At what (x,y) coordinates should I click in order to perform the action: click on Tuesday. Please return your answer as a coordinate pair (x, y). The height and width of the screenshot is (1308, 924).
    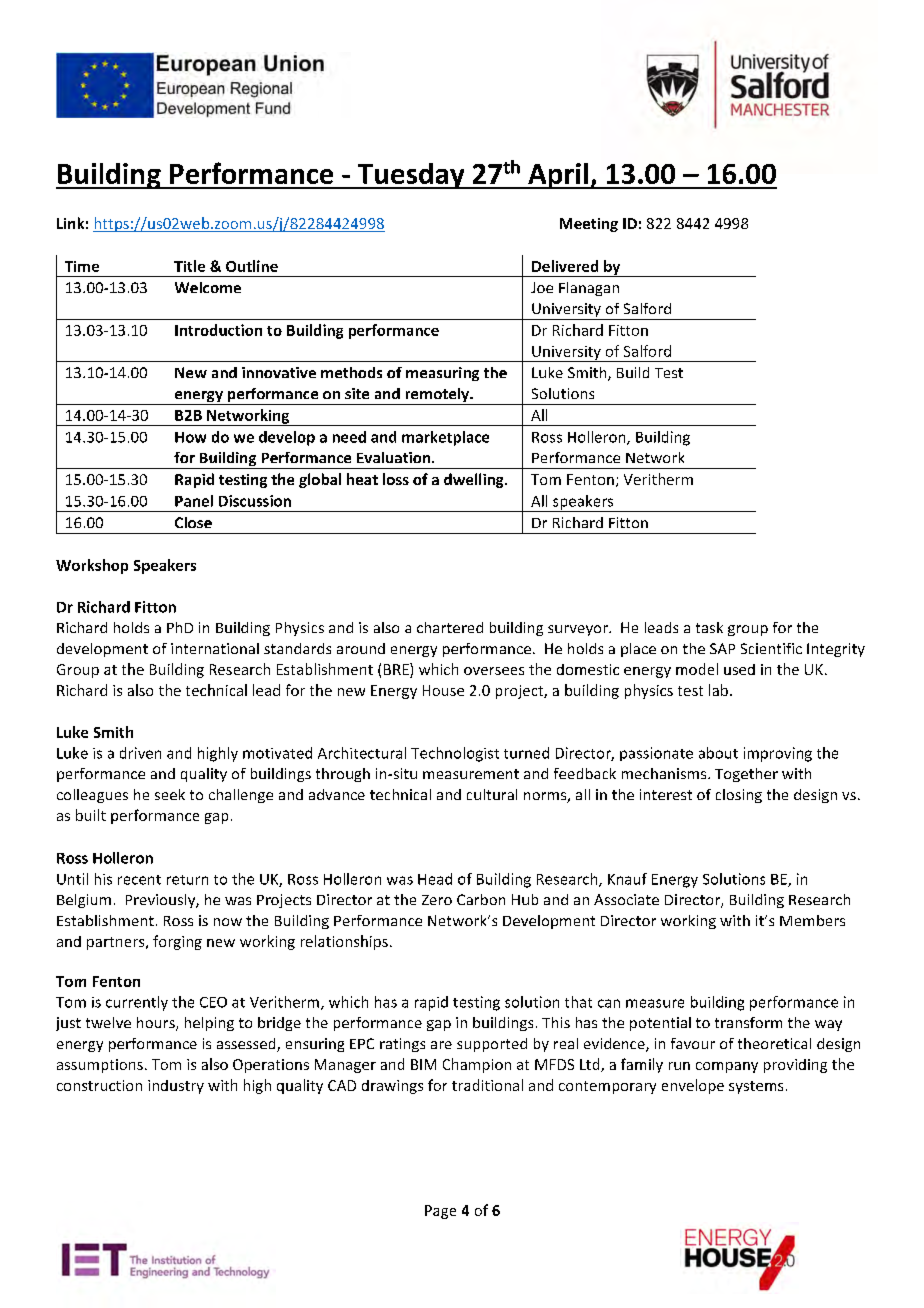
    Looking at the image, I should click on (411, 176).
